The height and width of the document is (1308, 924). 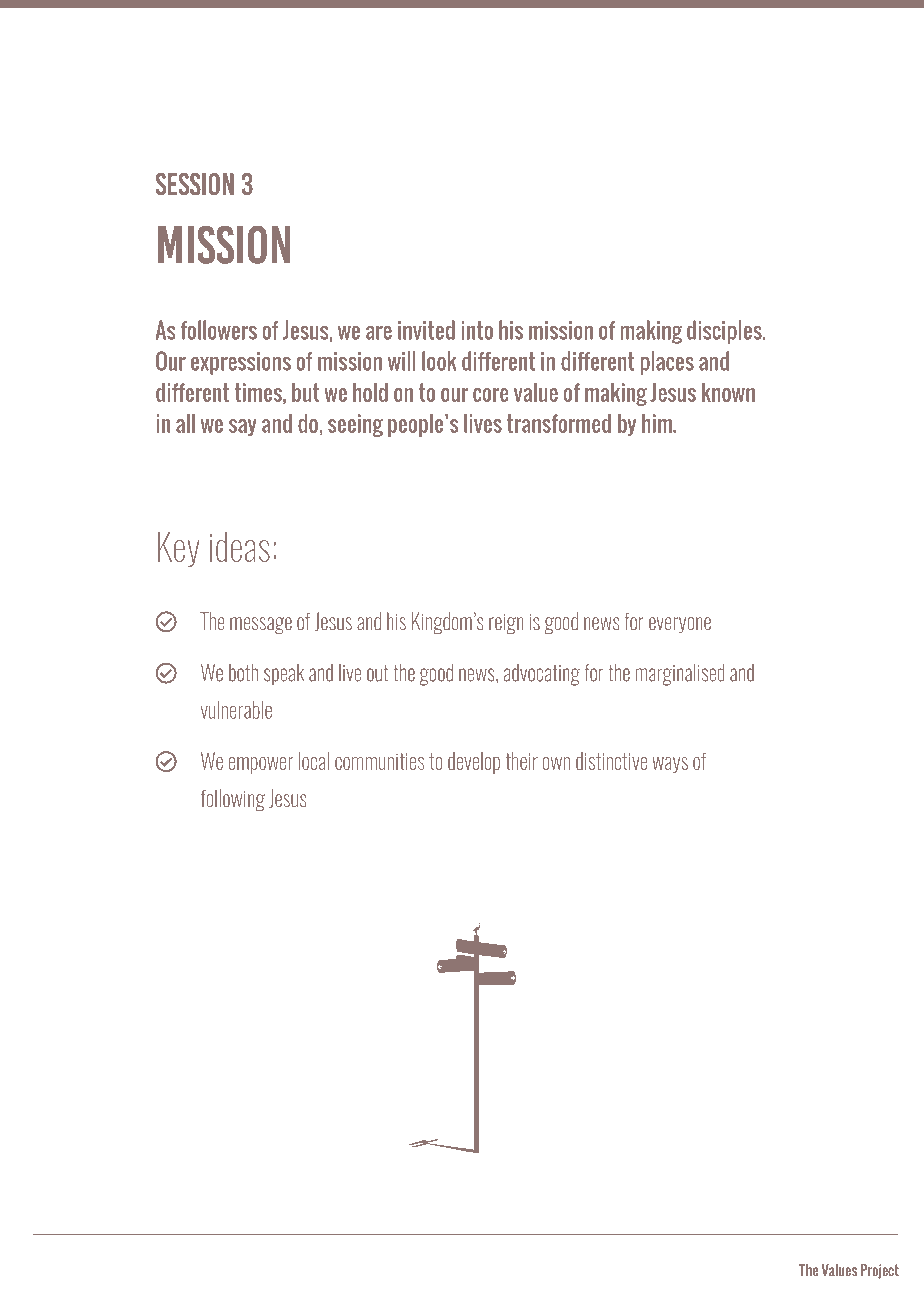 What do you see at coordinates (670, 765) in the document?
I see `ways` at bounding box center [670, 765].
